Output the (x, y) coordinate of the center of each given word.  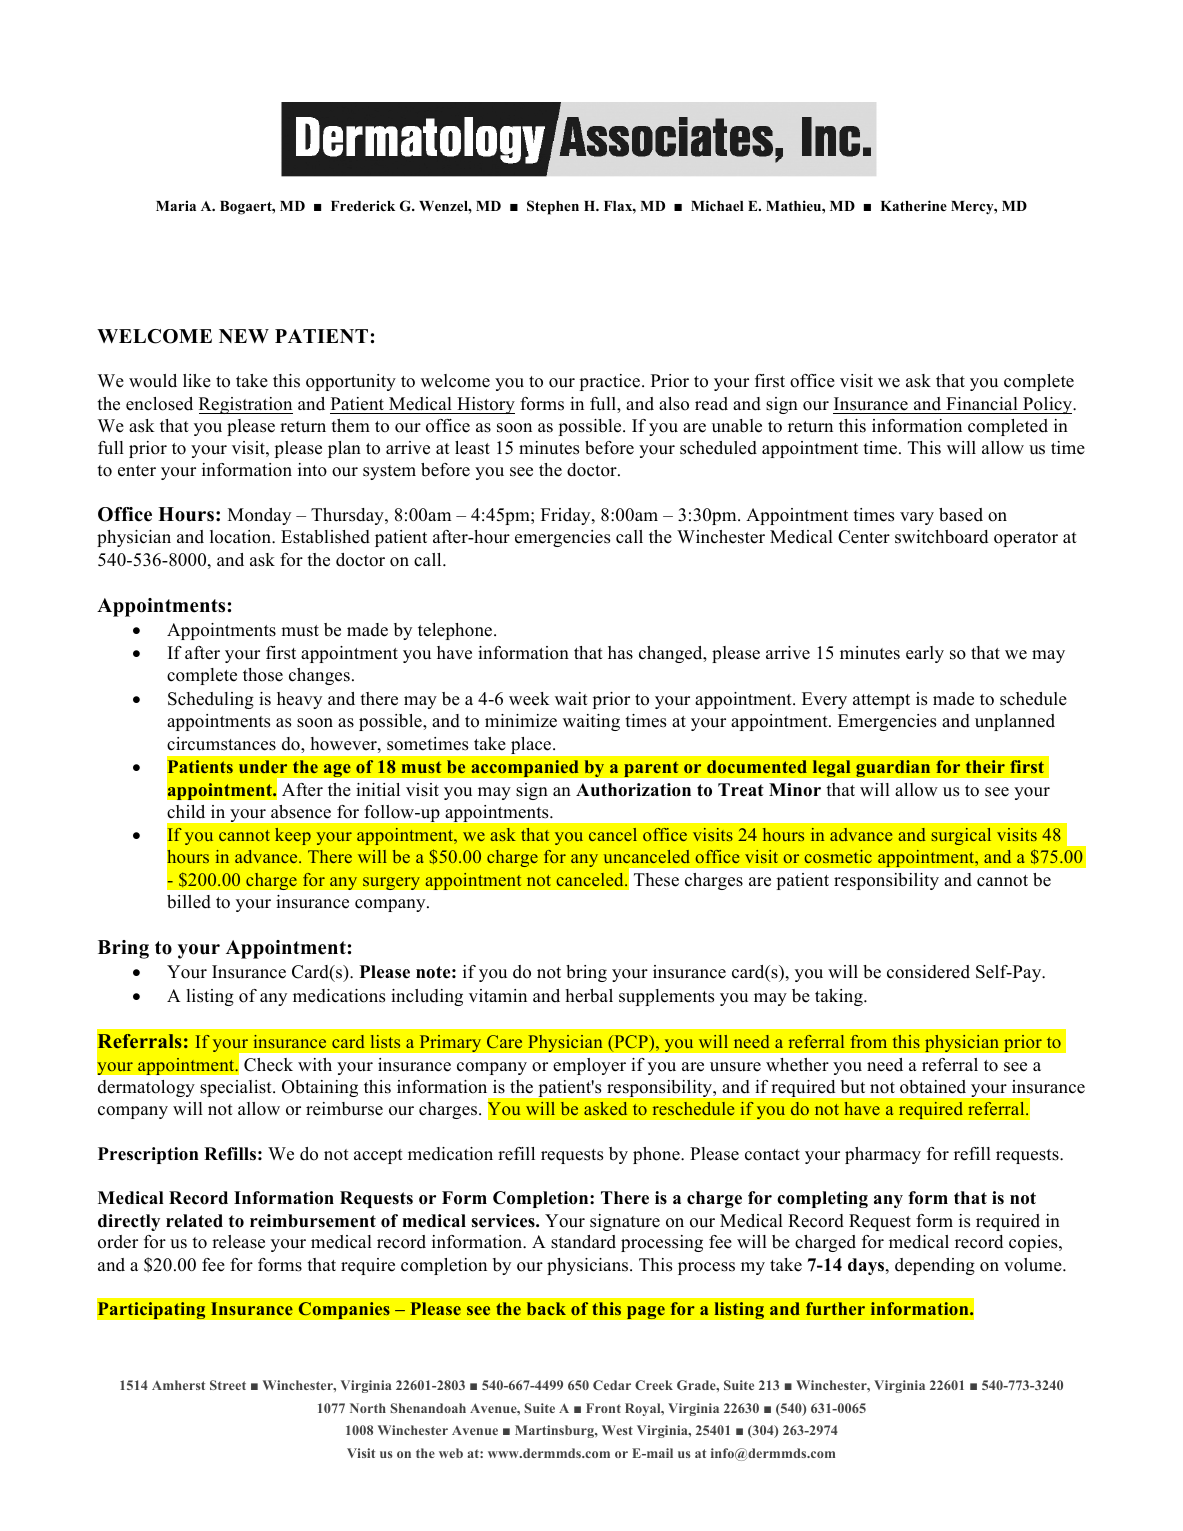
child (186, 812)
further (835, 1308)
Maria (176, 205)
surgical (961, 836)
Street (228, 1385)
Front (603, 1408)
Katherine (914, 205)
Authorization (633, 790)
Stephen (553, 207)
